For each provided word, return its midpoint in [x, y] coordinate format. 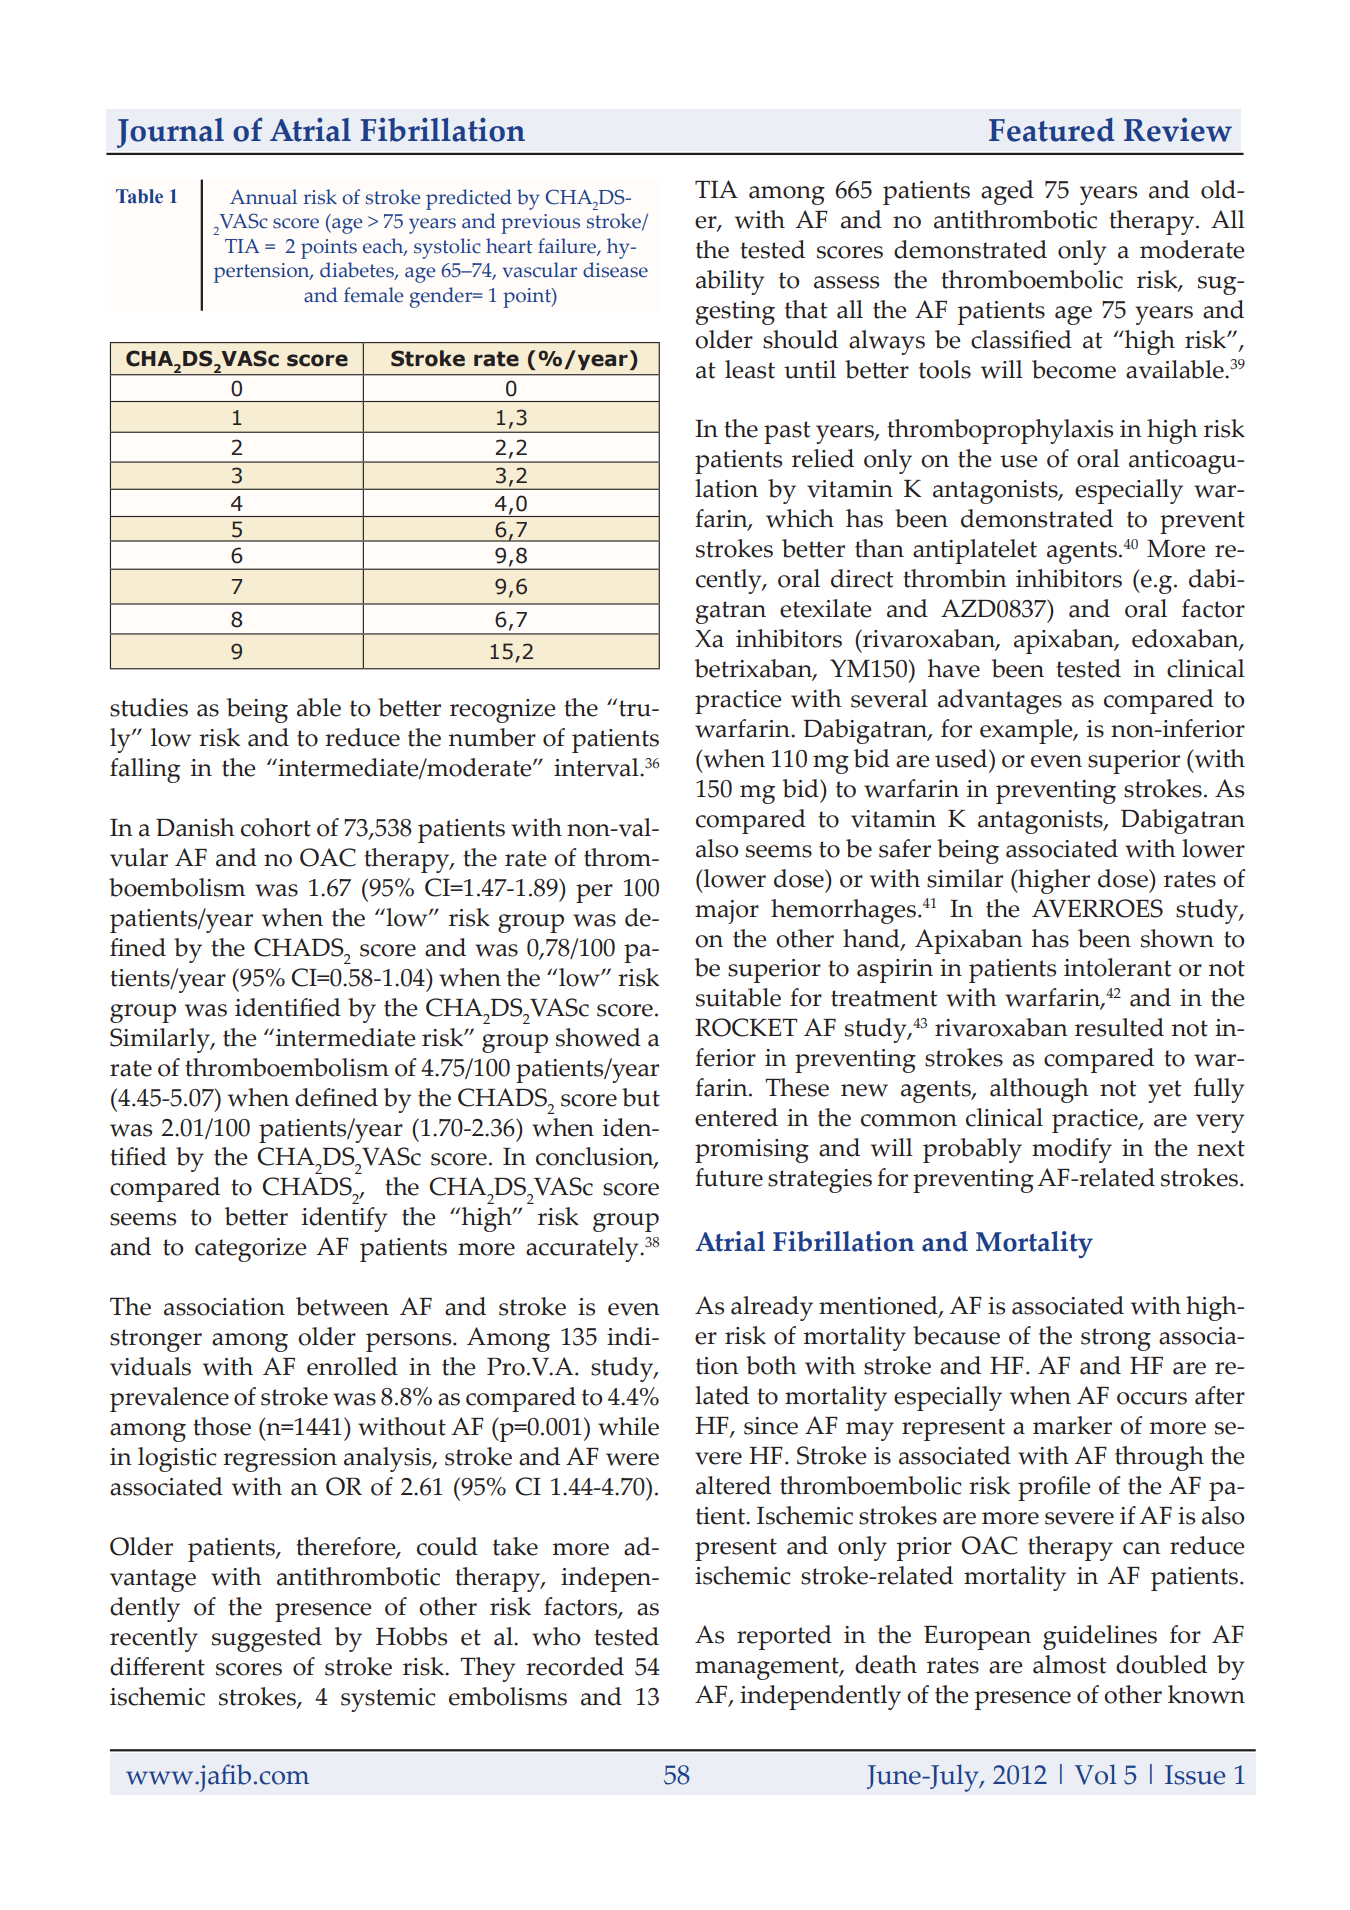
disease [615, 270]
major [727, 912]
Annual [263, 197]
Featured [1052, 130]
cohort [276, 827]
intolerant [1118, 967]
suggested [267, 1639]
